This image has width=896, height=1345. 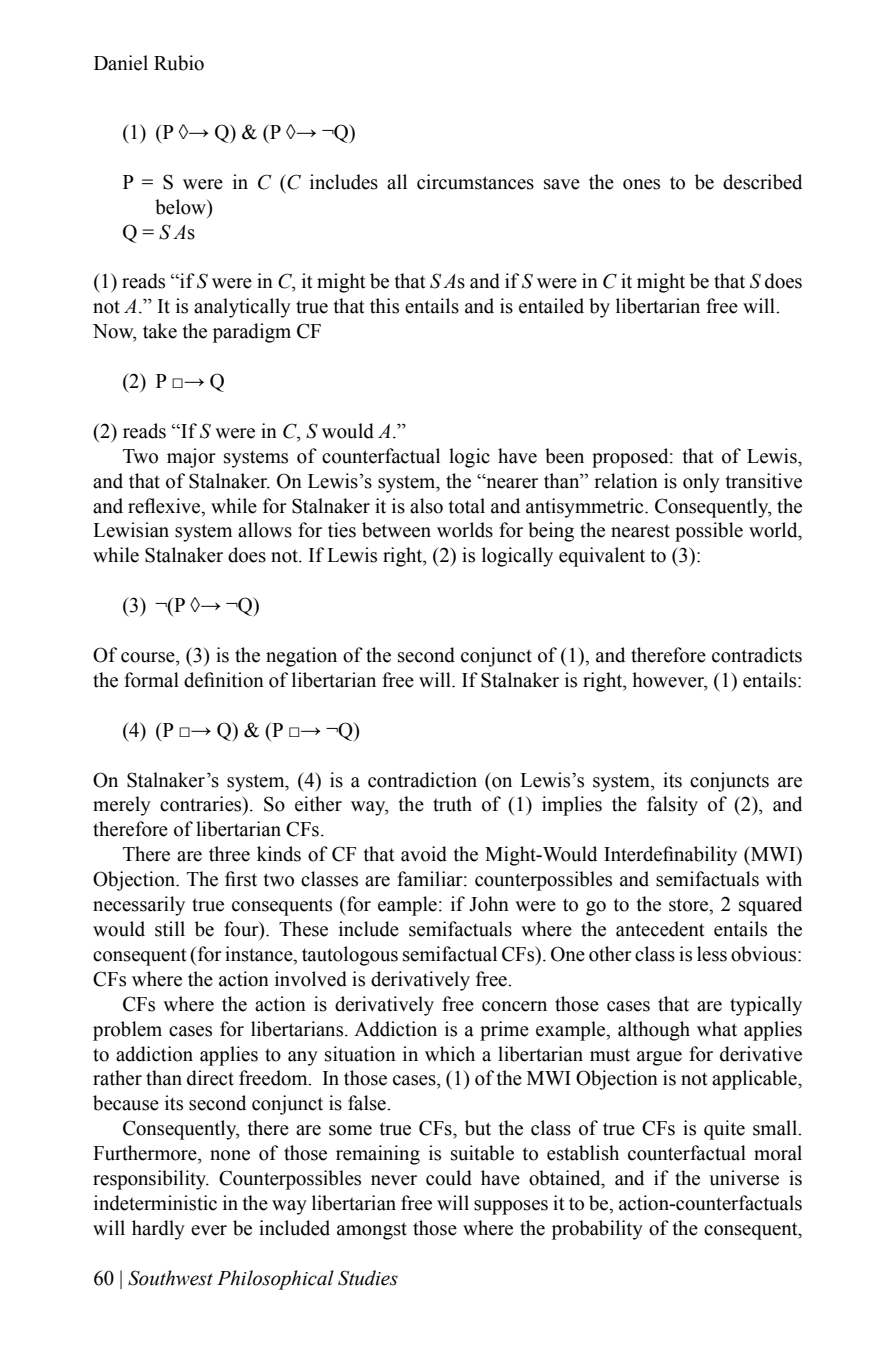 I want to click on only, so click(x=701, y=483).
